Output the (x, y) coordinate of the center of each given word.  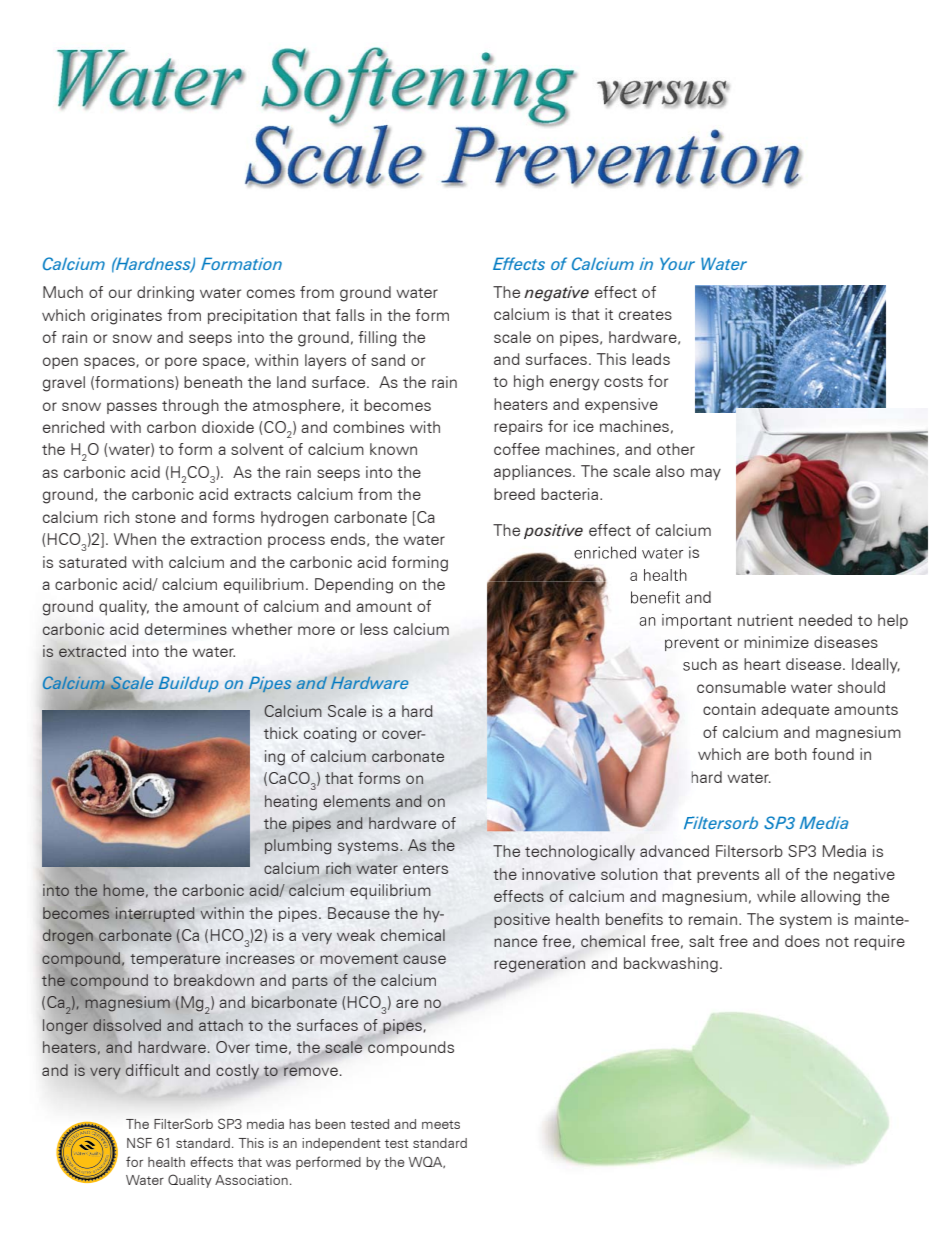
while (776, 896)
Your (677, 263)
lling (383, 339)
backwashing (671, 965)
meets (441, 1124)
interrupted (154, 914)
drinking (165, 294)
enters (425, 869)
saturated (93, 562)
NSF (139, 1142)
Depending (354, 586)
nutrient (765, 620)
